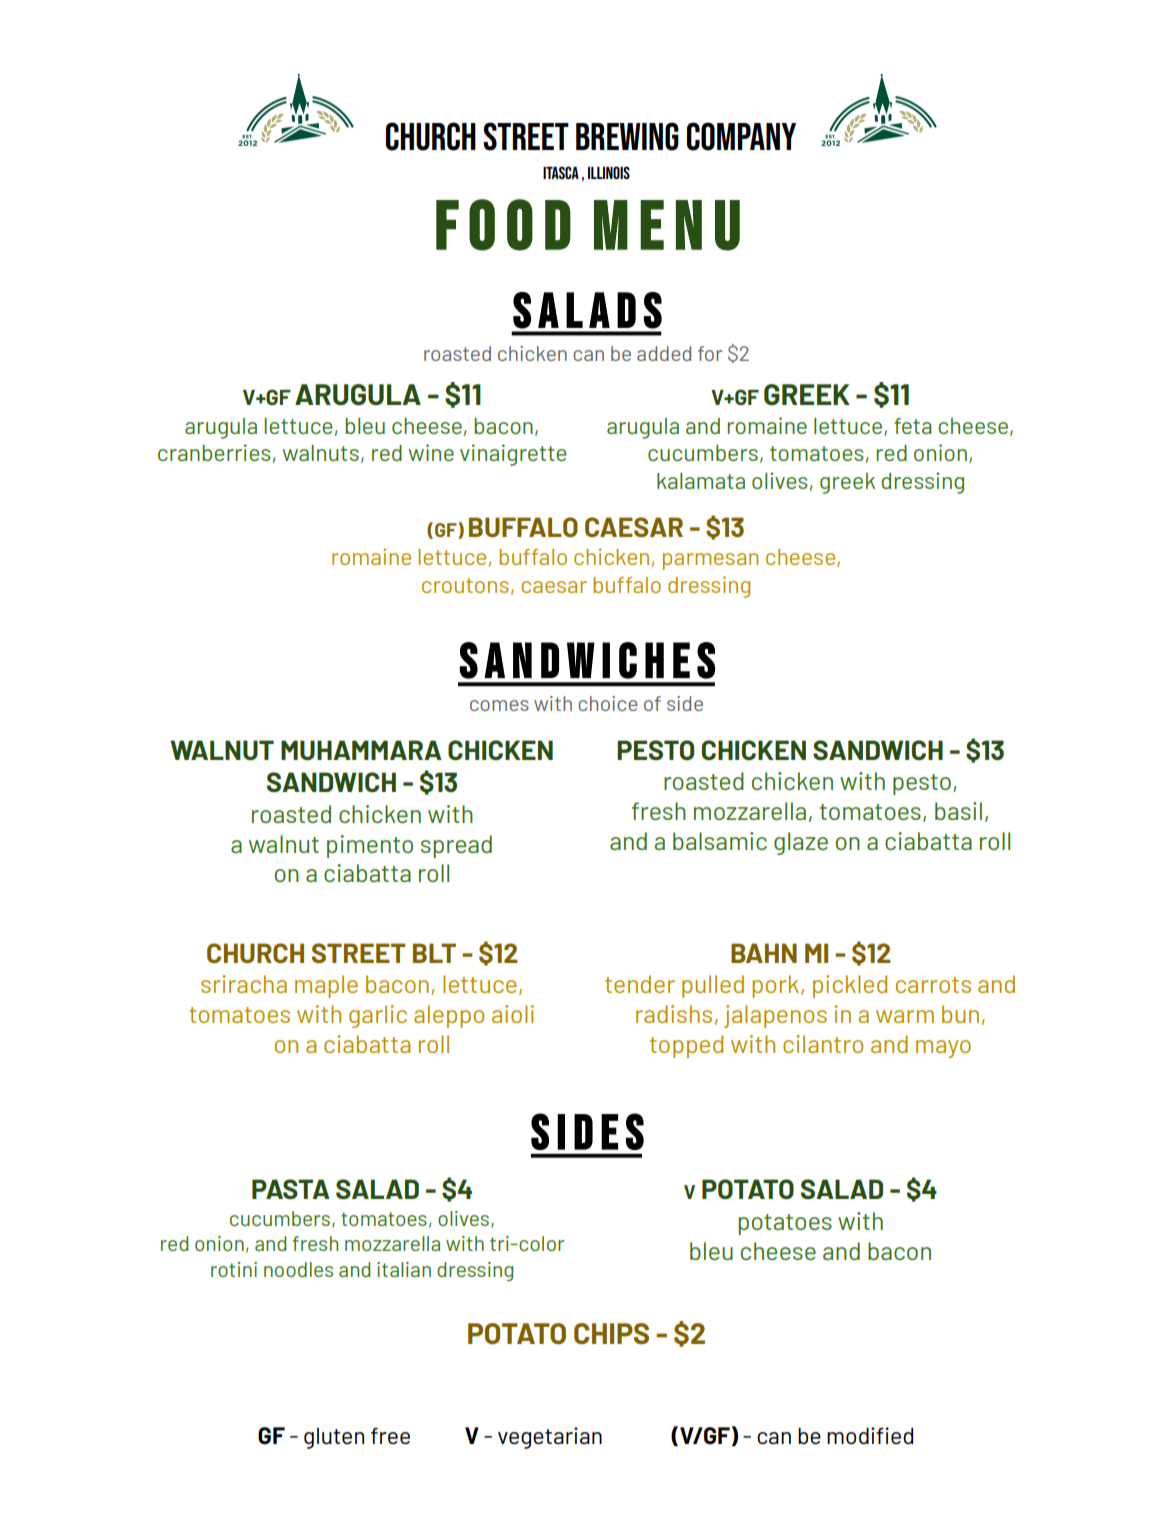  Describe the element at coordinates (214, 452) in the page. I see `cranberries` at that location.
